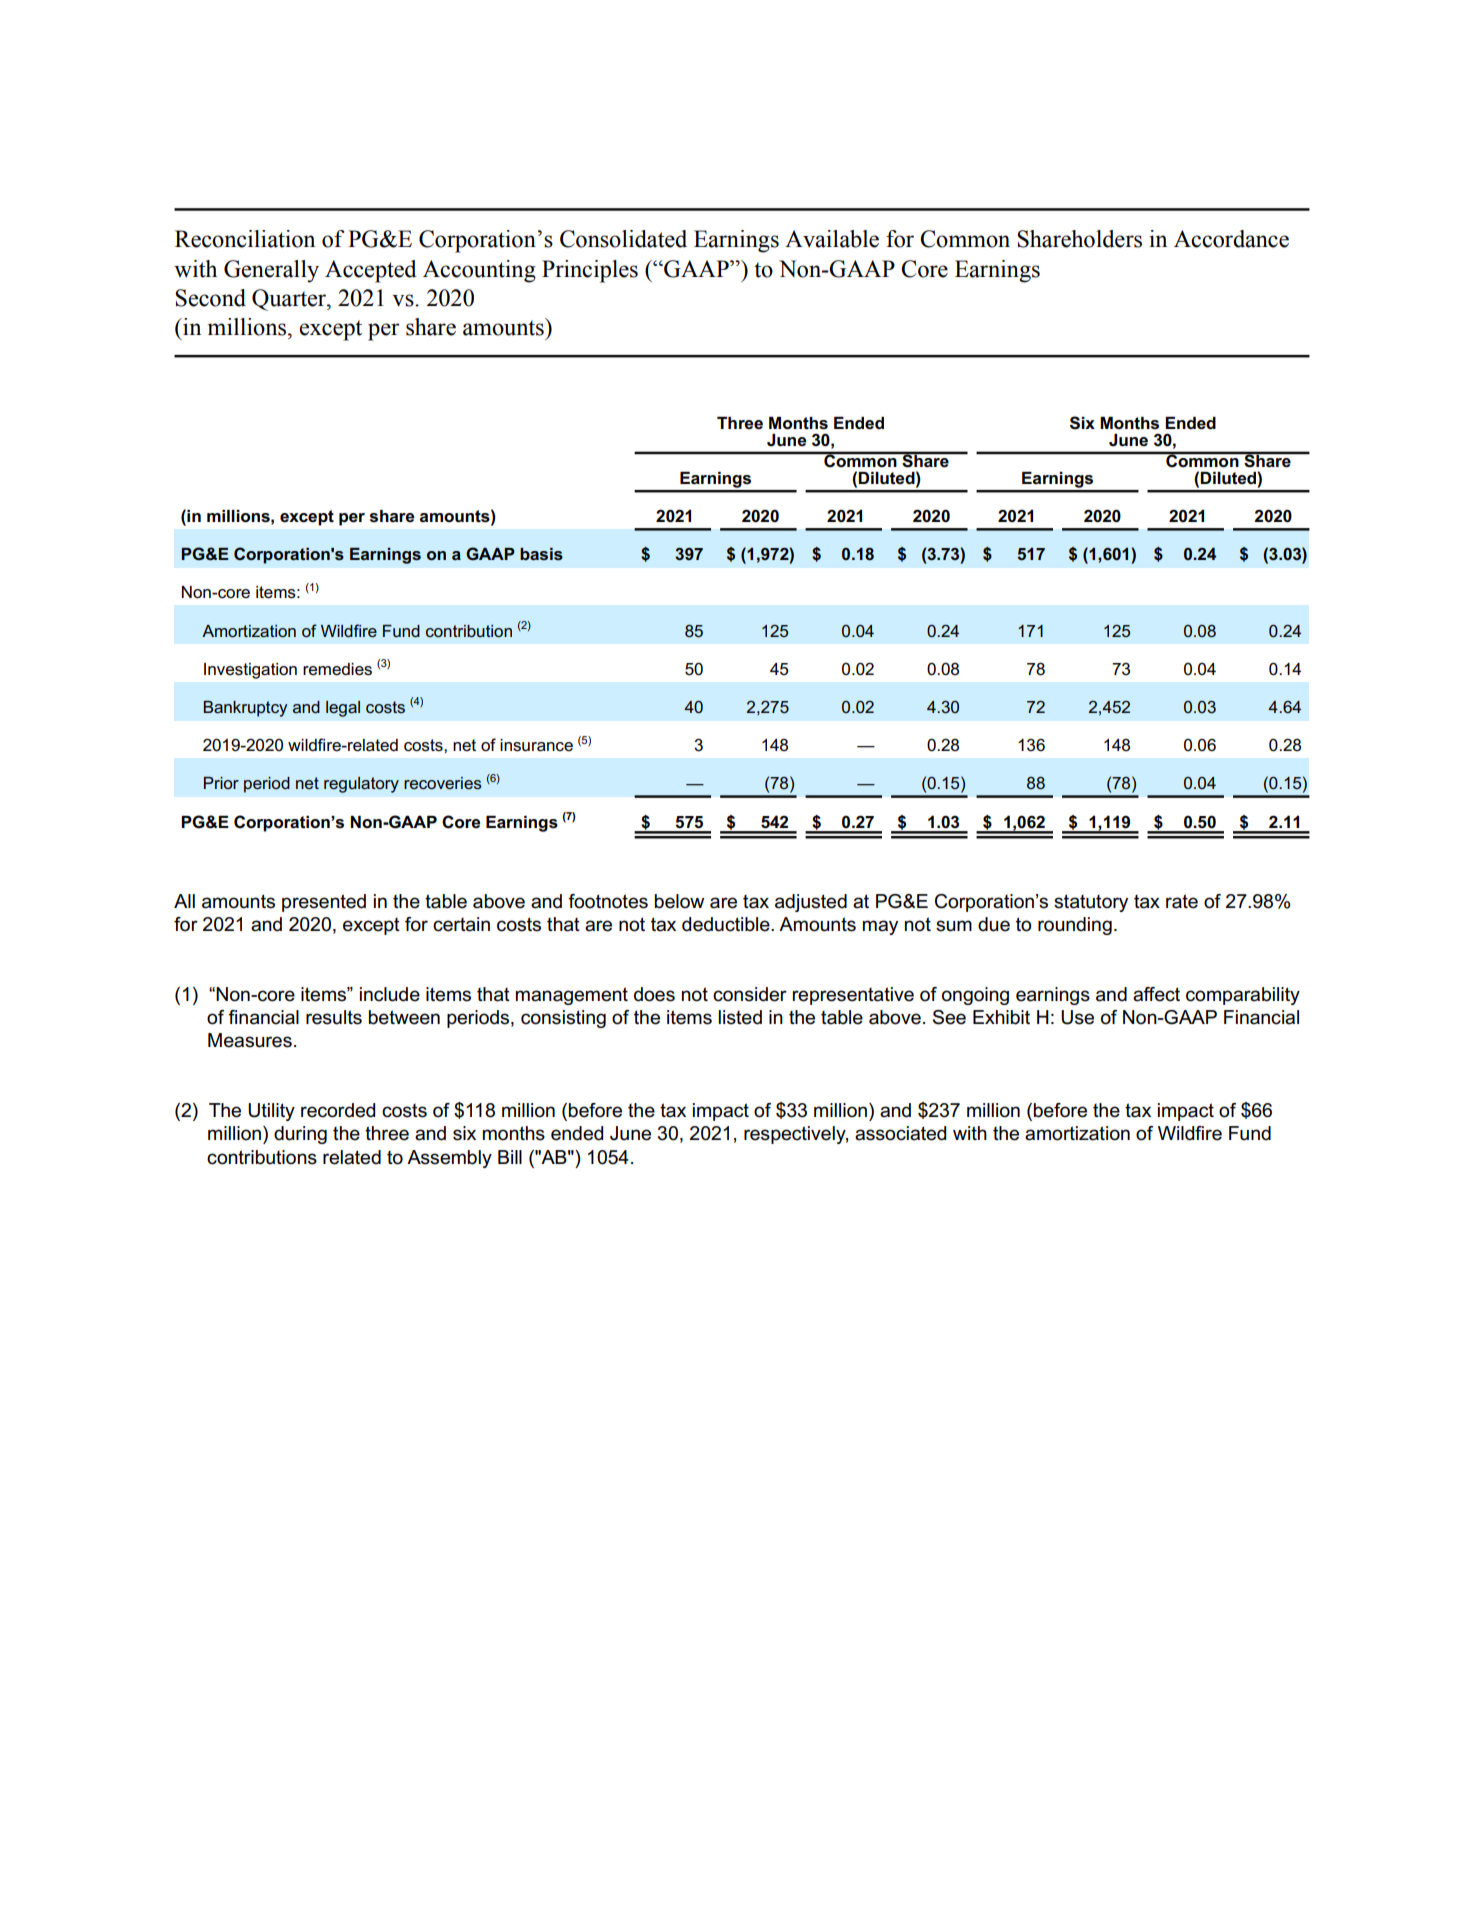 Image resolution: width=1484 pixels, height=1920 pixels. I want to click on Available, so click(832, 239).
